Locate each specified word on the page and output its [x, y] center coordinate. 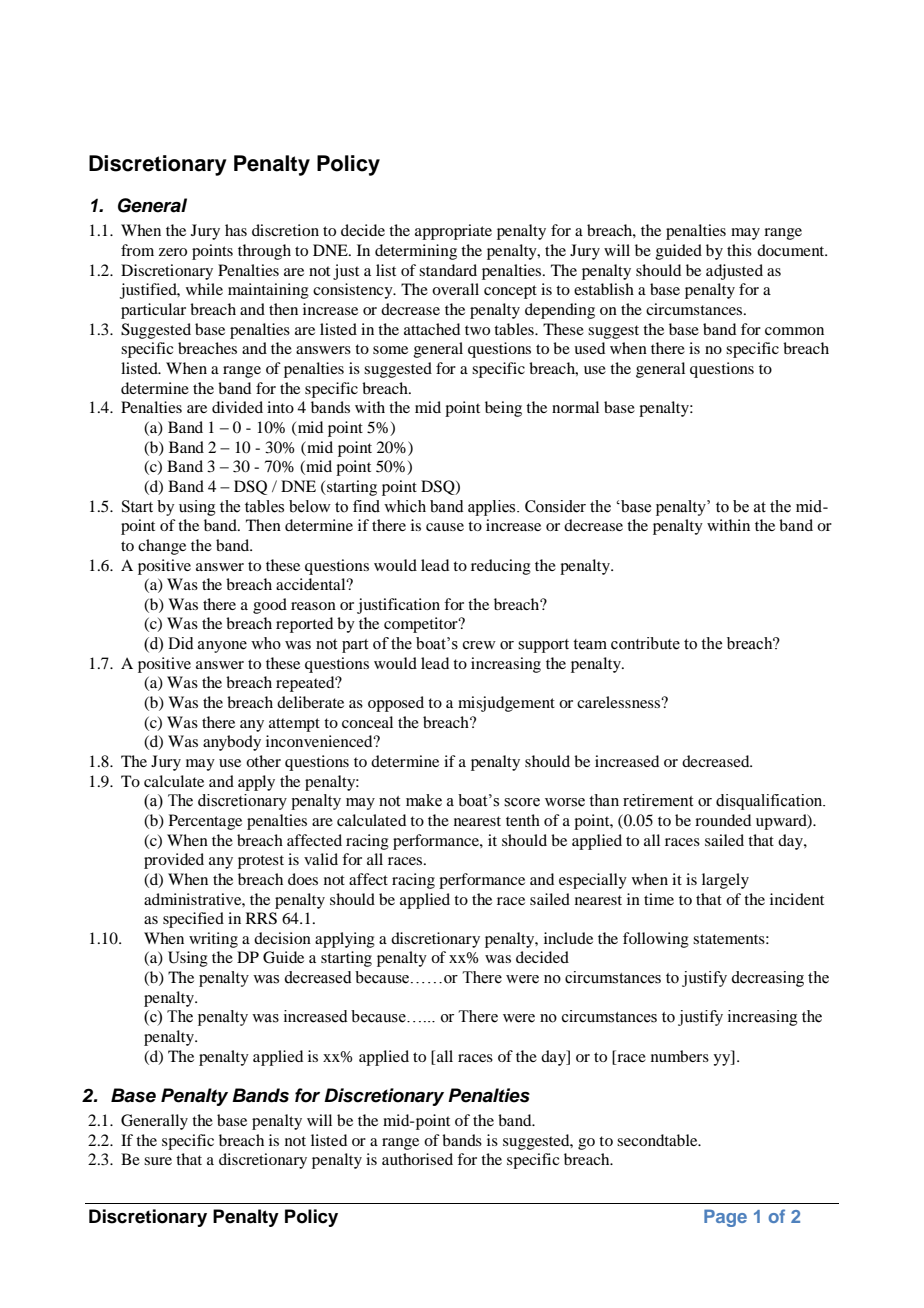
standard [448, 270]
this [739, 250]
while [204, 289]
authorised [417, 1159]
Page [725, 1218]
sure [158, 1161]
